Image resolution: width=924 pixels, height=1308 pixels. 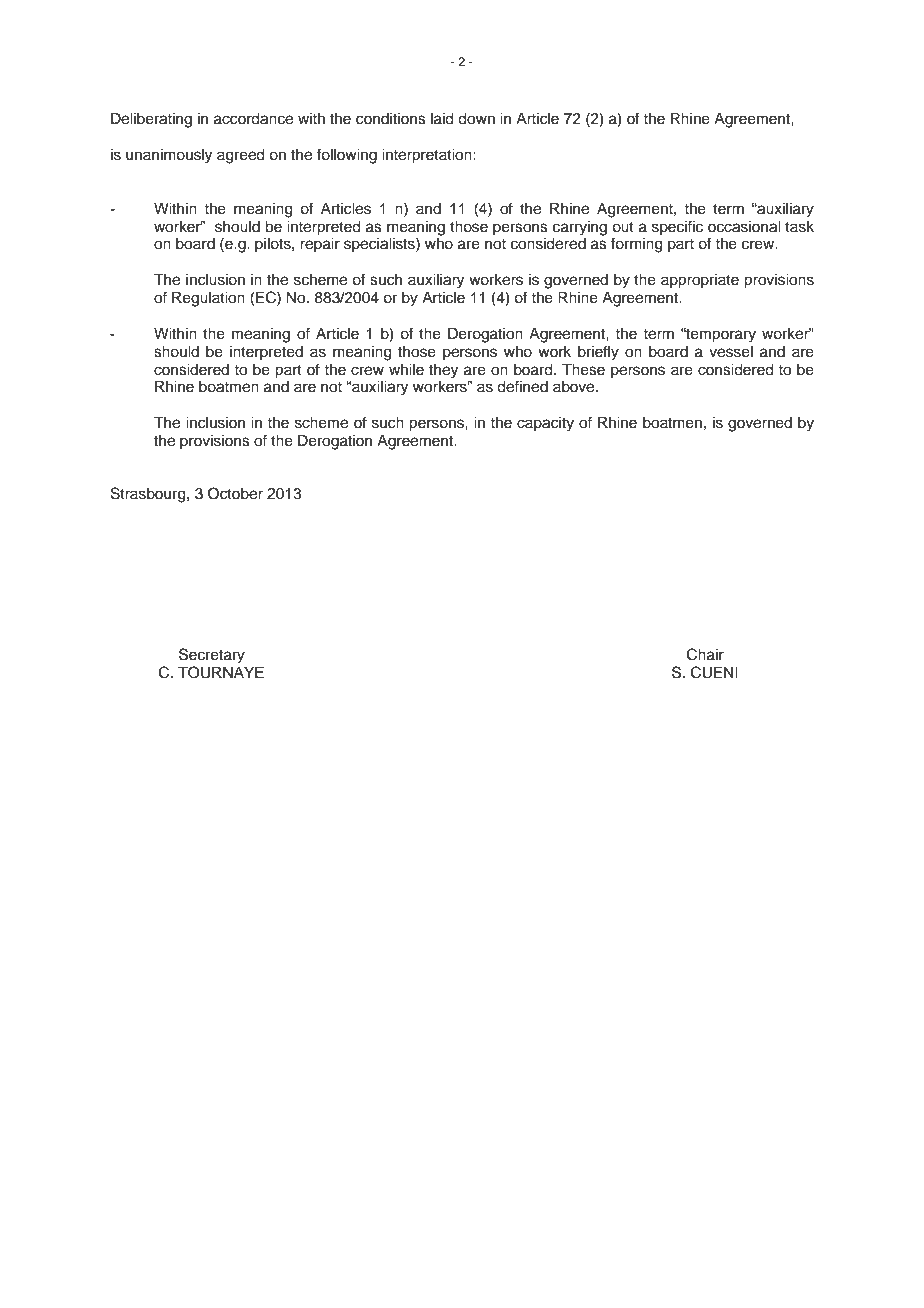 I want to click on while, so click(x=406, y=370).
